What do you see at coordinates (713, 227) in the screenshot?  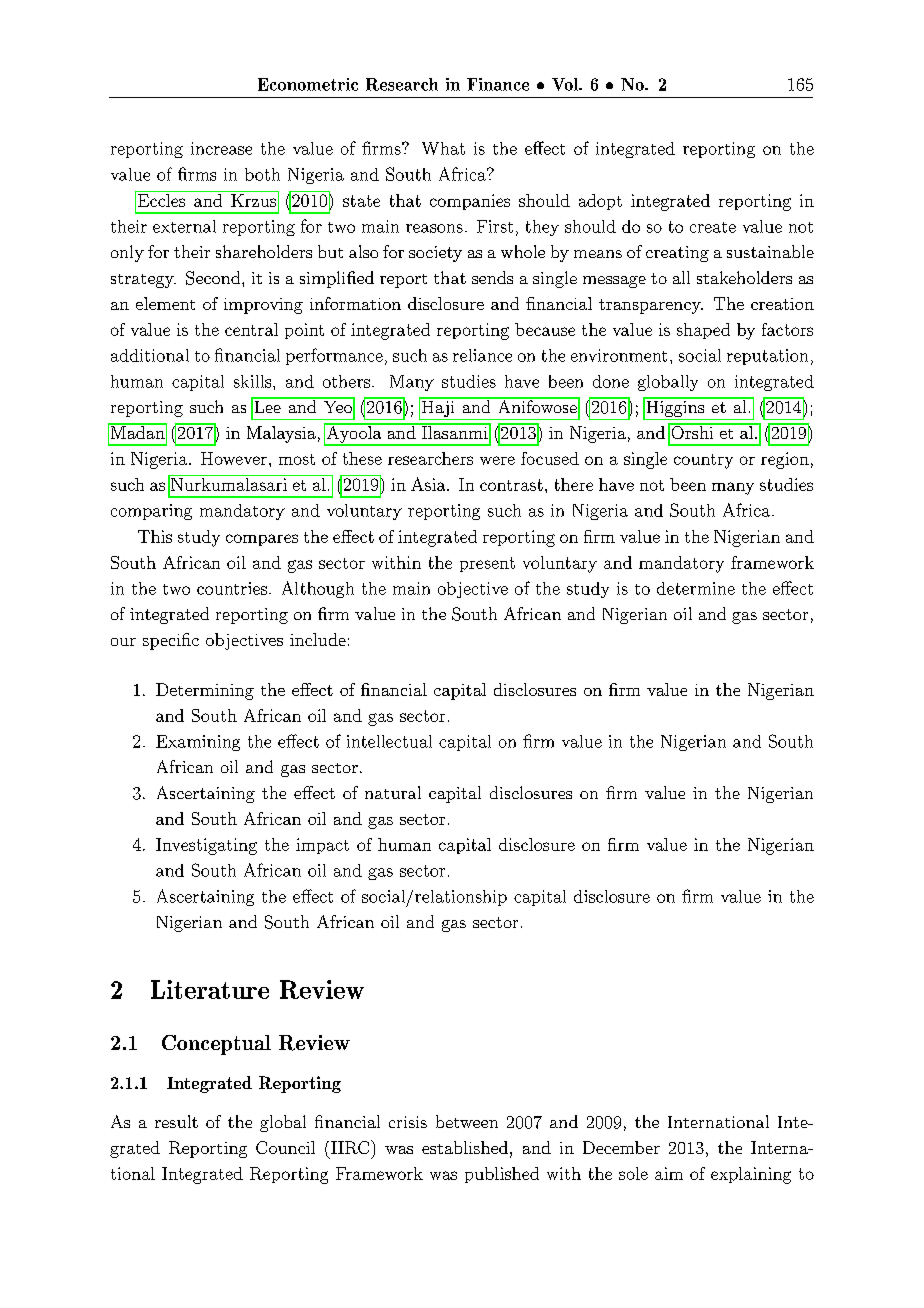 I see `create` at bounding box center [713, 227].
